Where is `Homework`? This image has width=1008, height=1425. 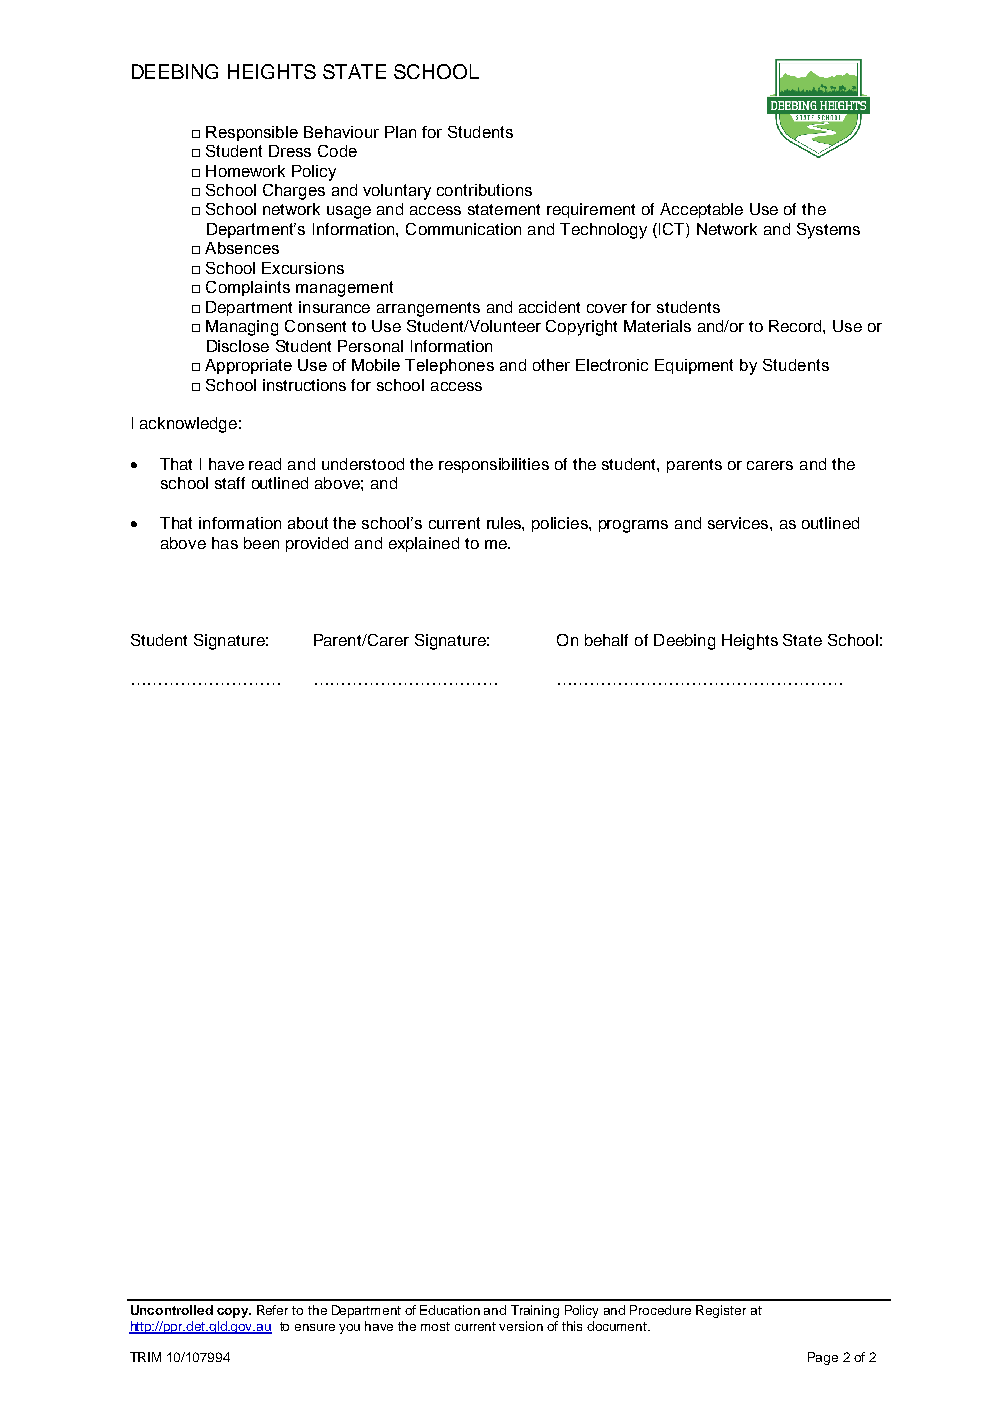
Homework is located at coordinates (245, 171).
